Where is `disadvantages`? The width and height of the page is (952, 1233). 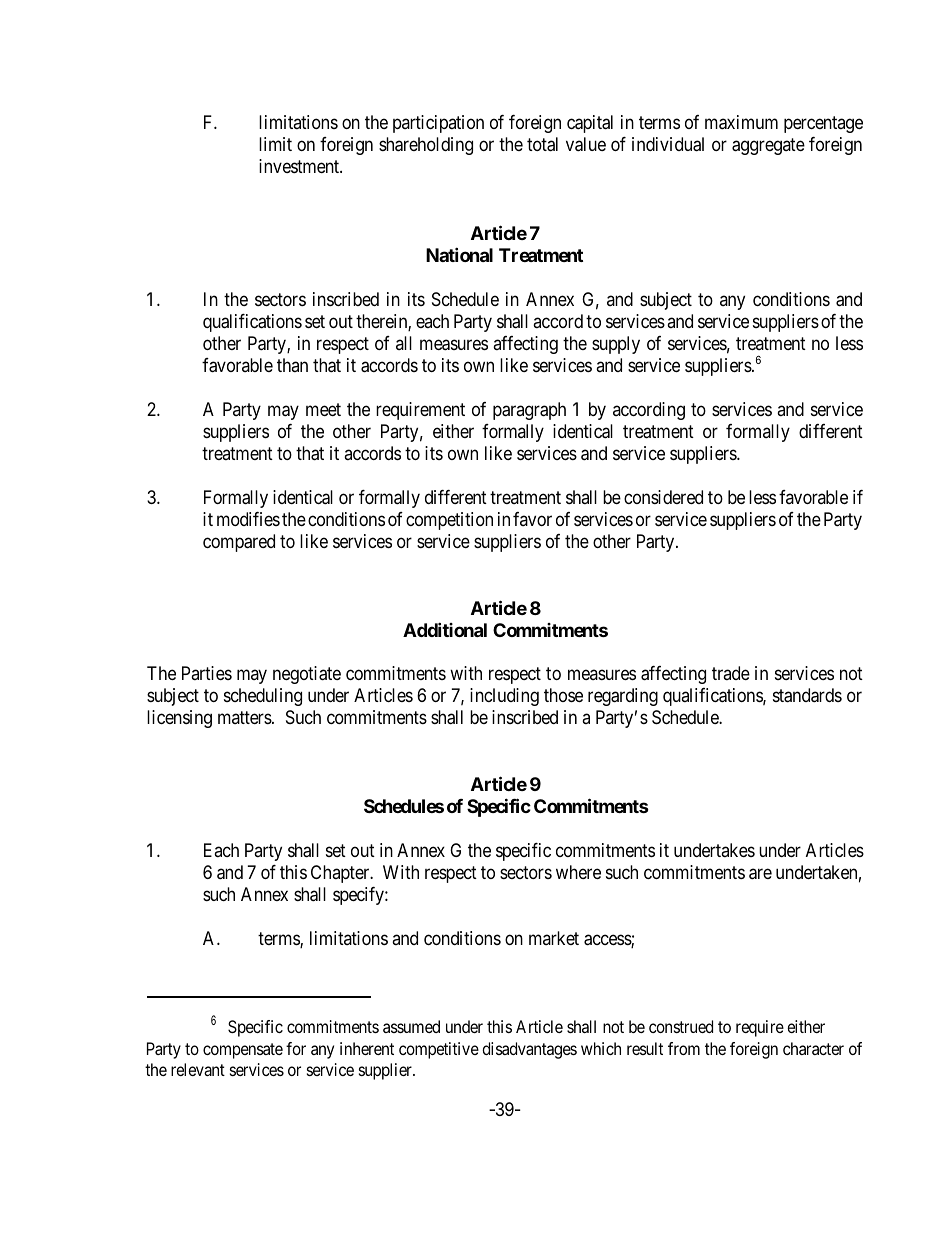
disadvantages is located at coordinates (529, 1050).
